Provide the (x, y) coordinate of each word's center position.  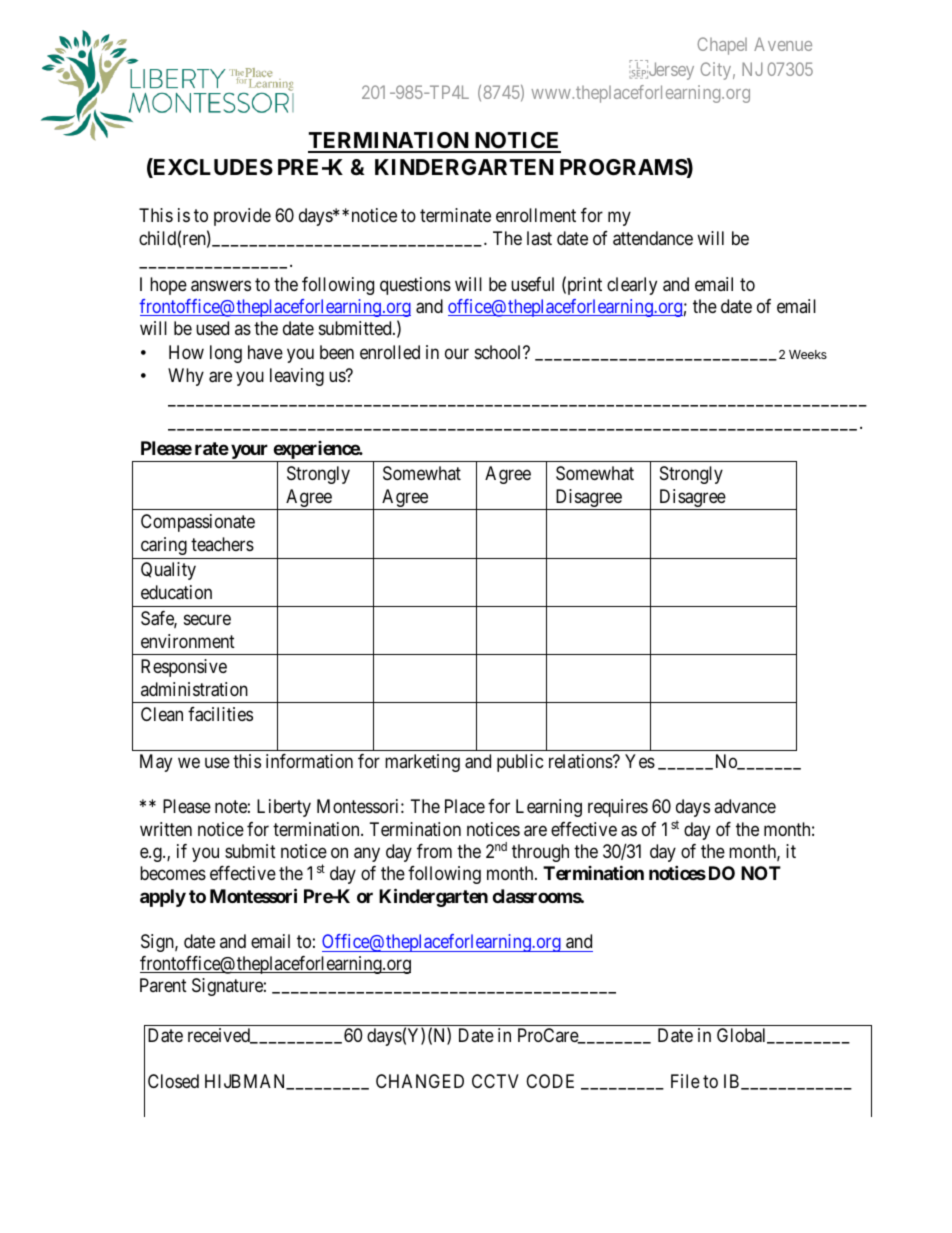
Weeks (808, 354)
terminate (455, 215)
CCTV (495, 1081)
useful (532, 284)
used (212, 328)
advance (745, 806)
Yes (640, 761)
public (520, 763)
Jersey (670, 71)
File (685, 1081)
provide (242, 217)
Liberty (284, 808)
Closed (173, 1081)
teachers (222, 544)
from (434, 851)
